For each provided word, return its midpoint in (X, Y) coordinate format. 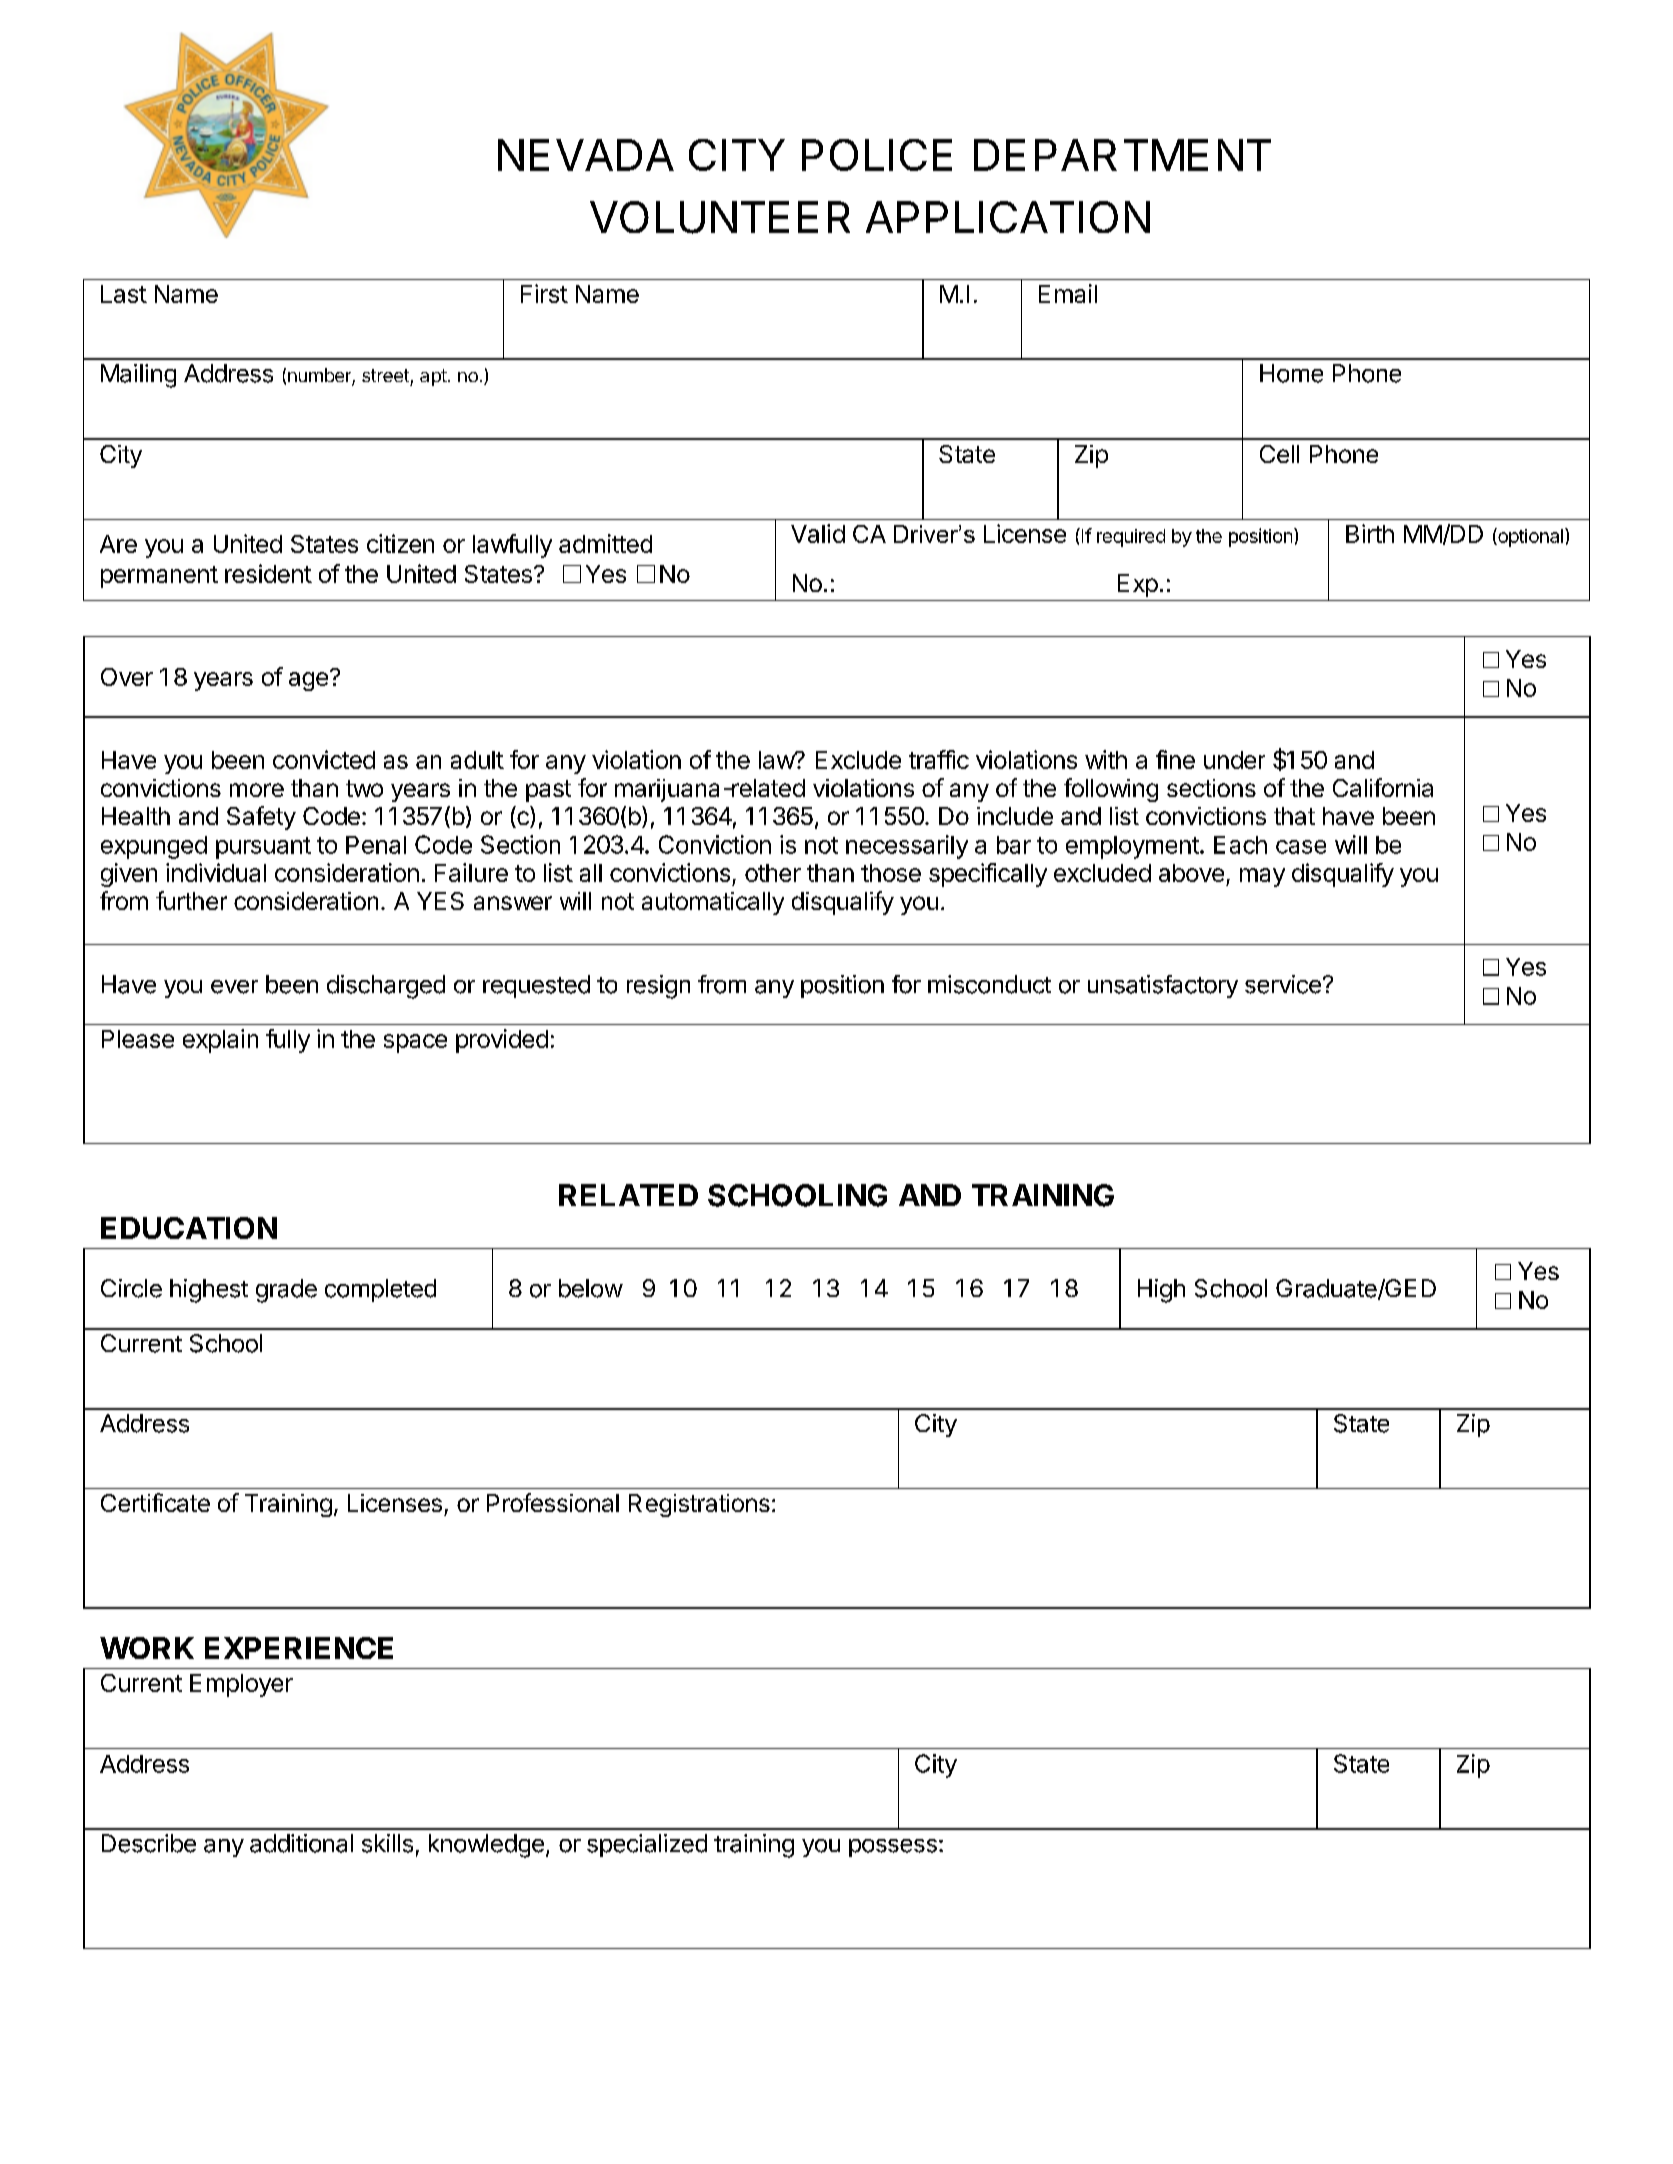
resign (658, 987)
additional (301, 1843)
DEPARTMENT (1122, 155)
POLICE (877, 155)
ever (234, 987)
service (1283, 984)
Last (124, 294)
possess (893, 1848)
